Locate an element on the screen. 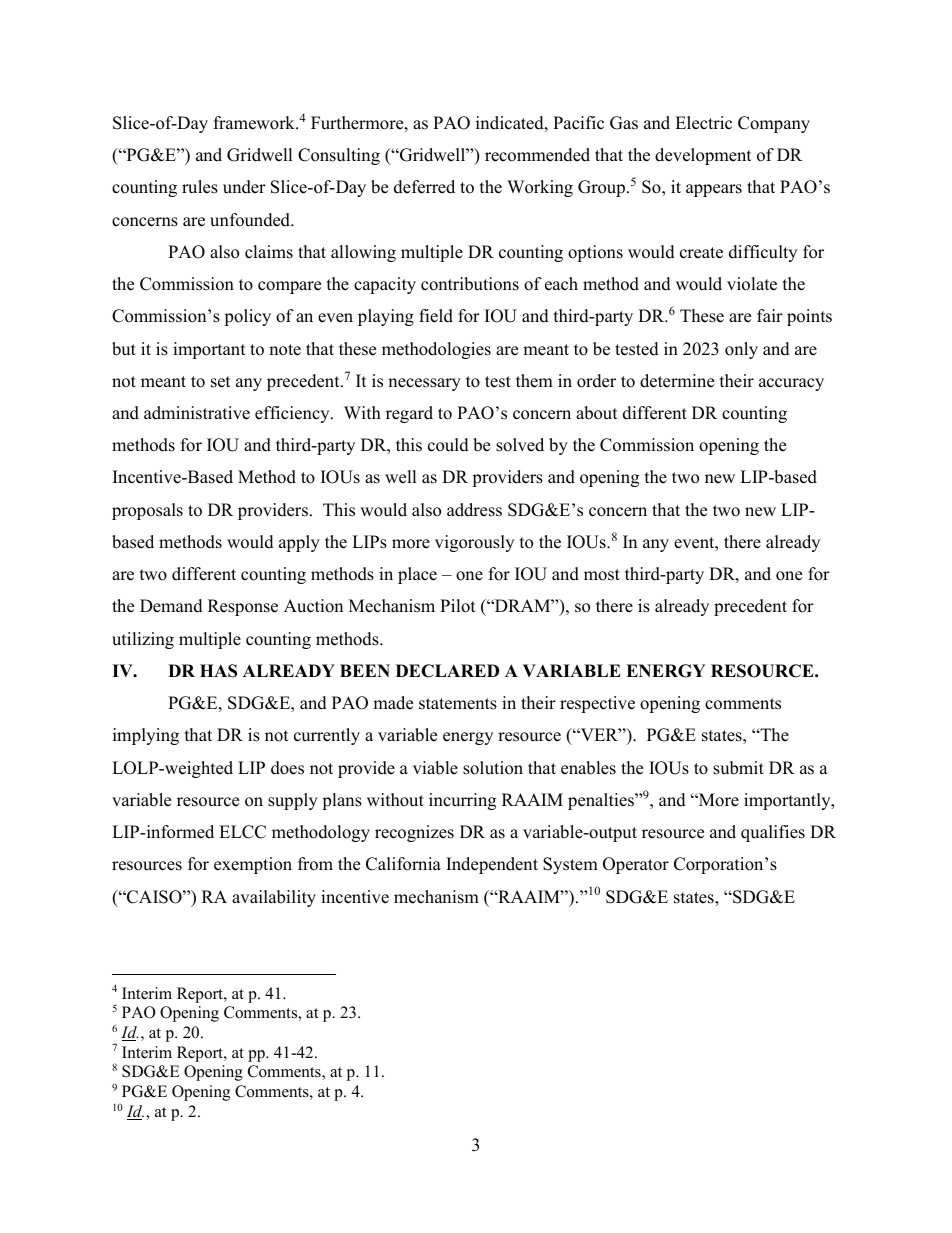 The image size is (952, 1233). recommended is located at coordinates (537, 155).
